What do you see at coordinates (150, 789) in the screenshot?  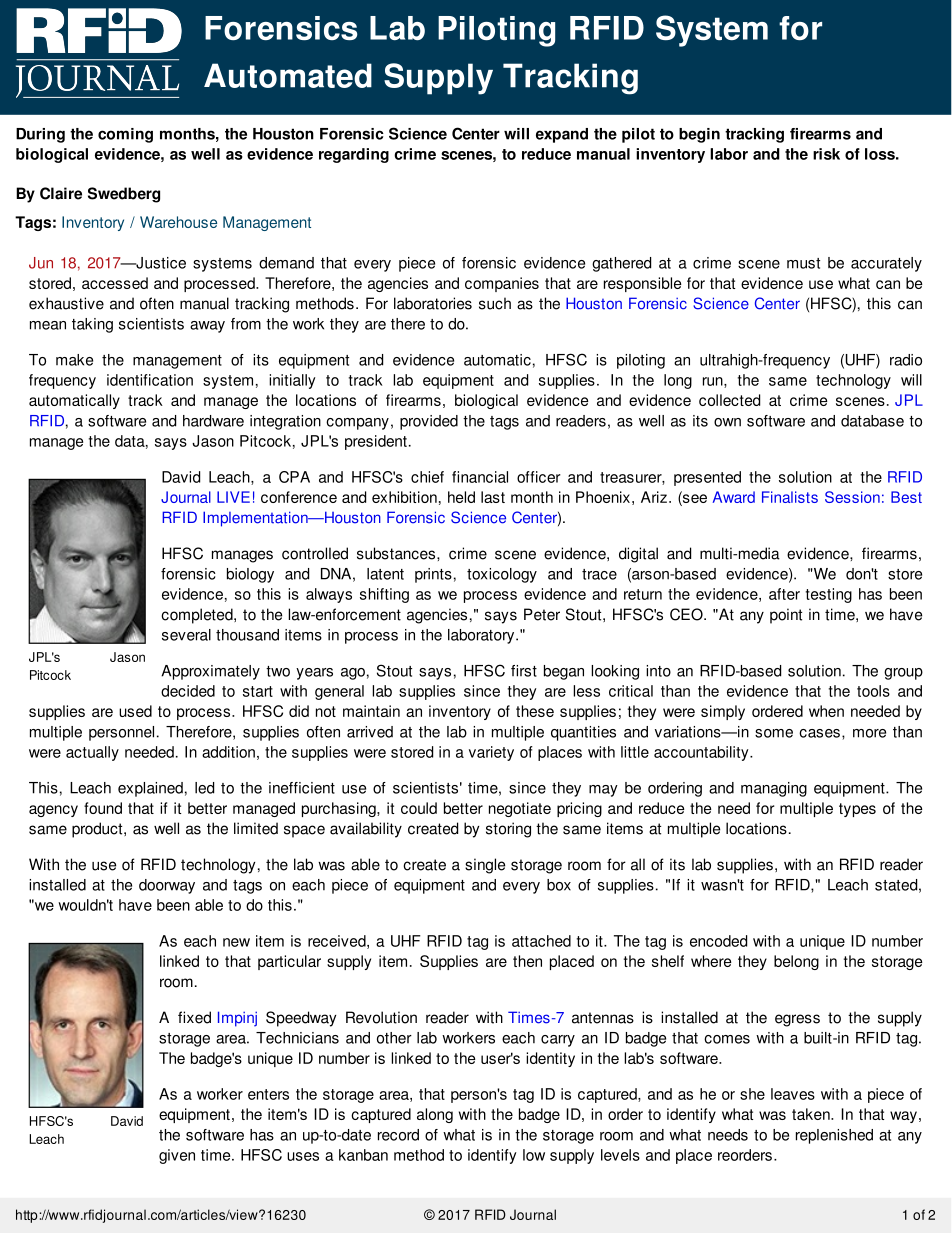 I see `explained` at bounding box center [150, 789].
